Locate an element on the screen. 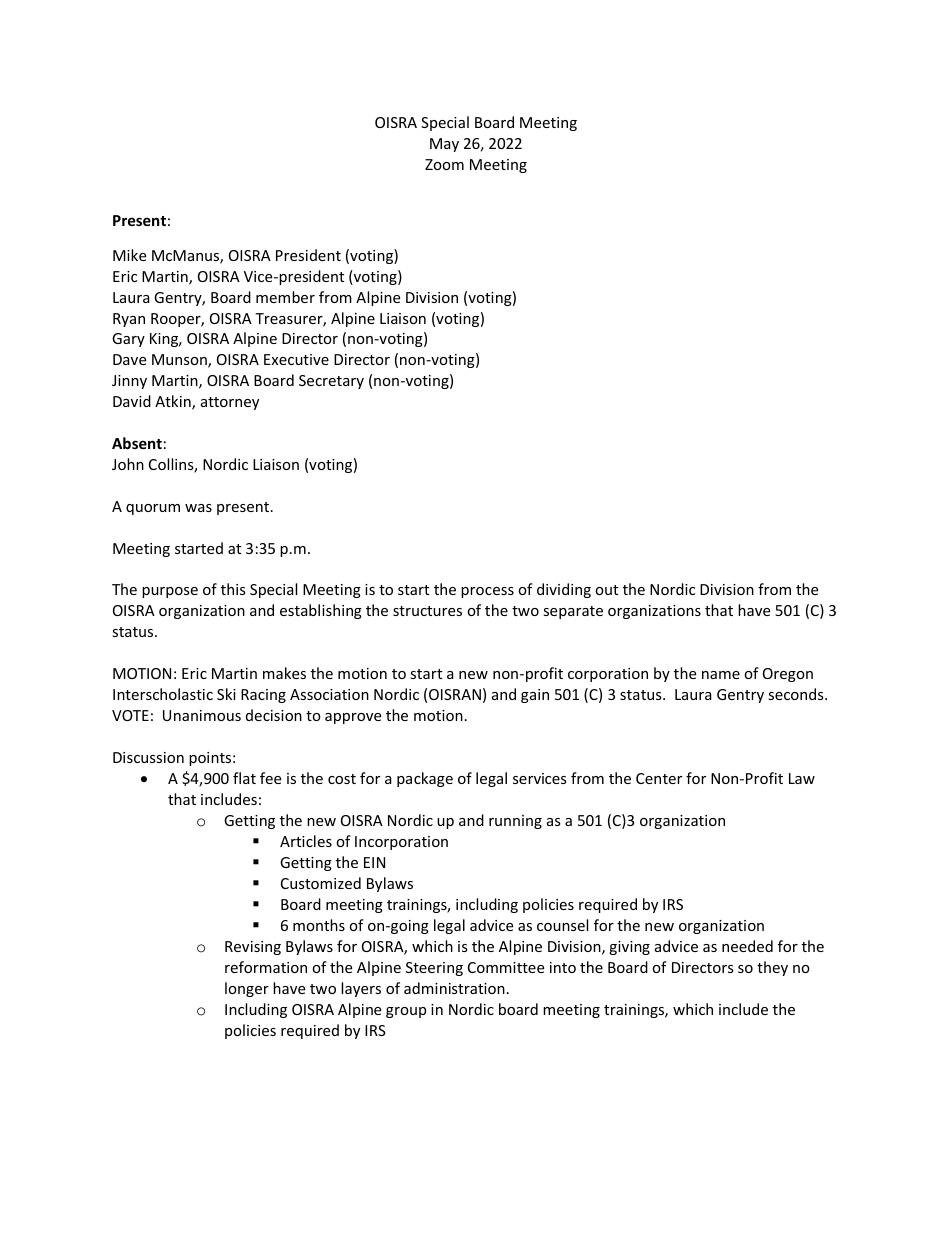 This screenshot has height=1233, width=952. Zoom is located at coordinates (444, 164).
